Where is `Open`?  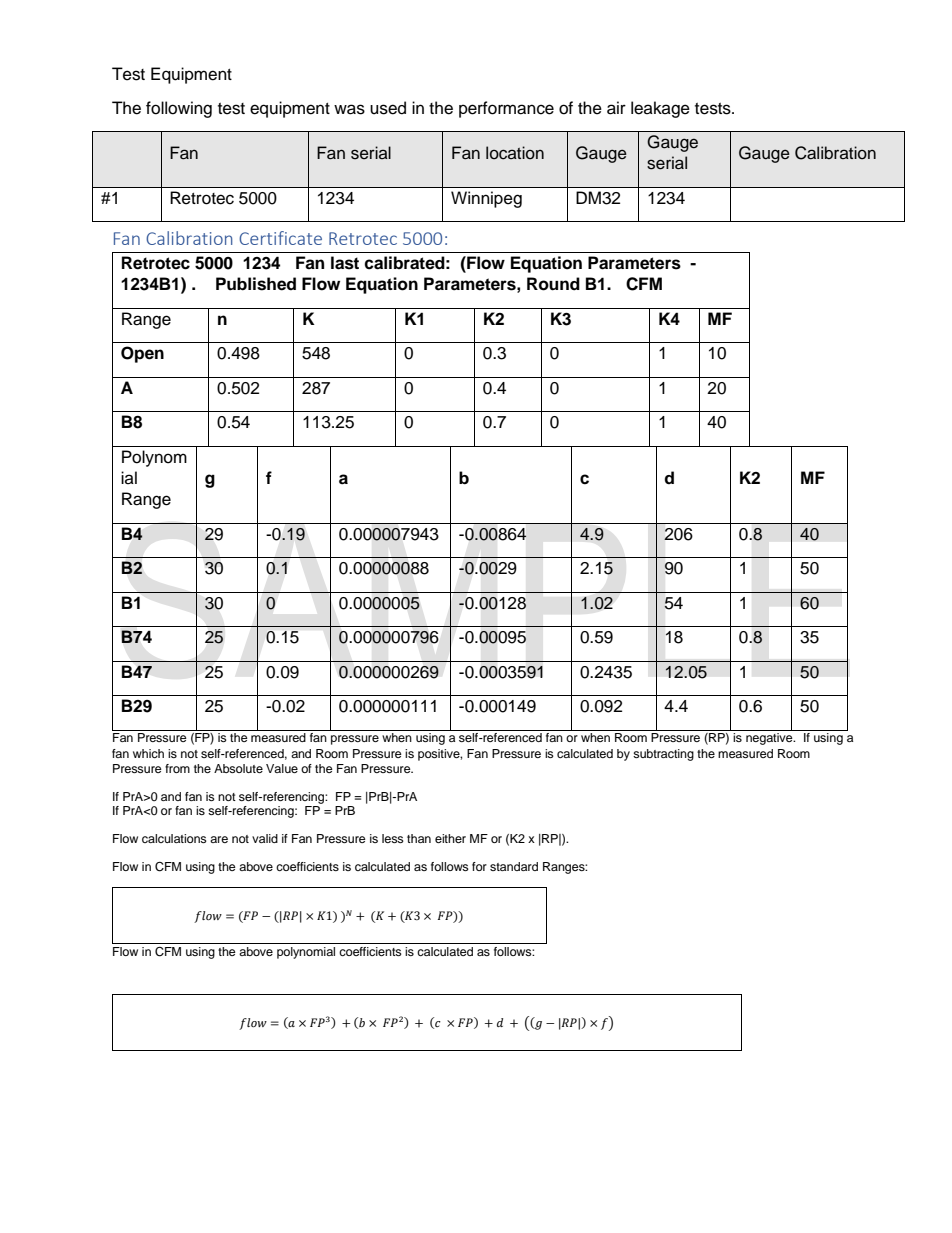 Open is located at coordinates (142, 354).
